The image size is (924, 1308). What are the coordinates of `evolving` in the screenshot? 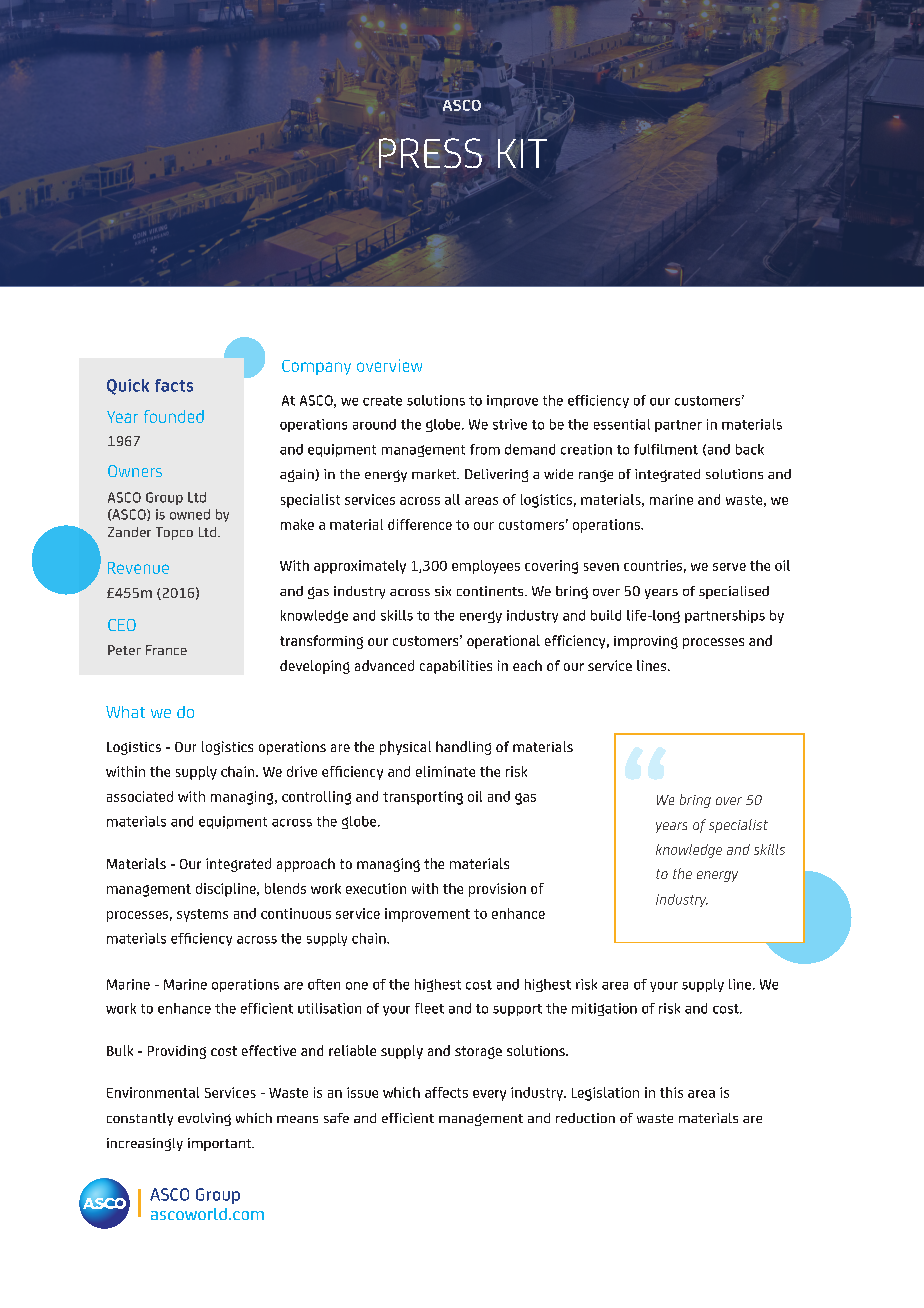 It's located at (204, 1119).
